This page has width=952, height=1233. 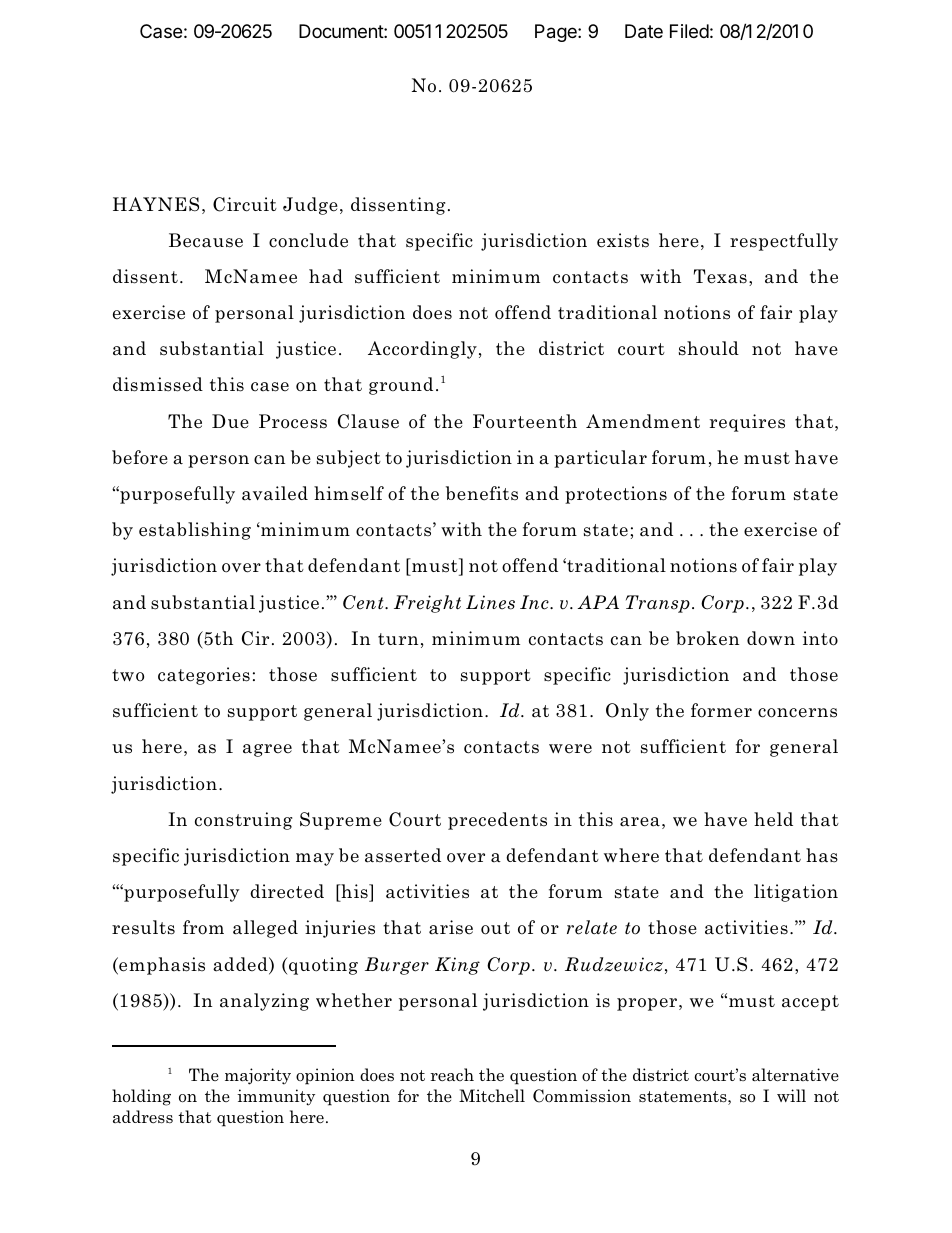 I want to click on Filed, so click(x=689, y=31).
